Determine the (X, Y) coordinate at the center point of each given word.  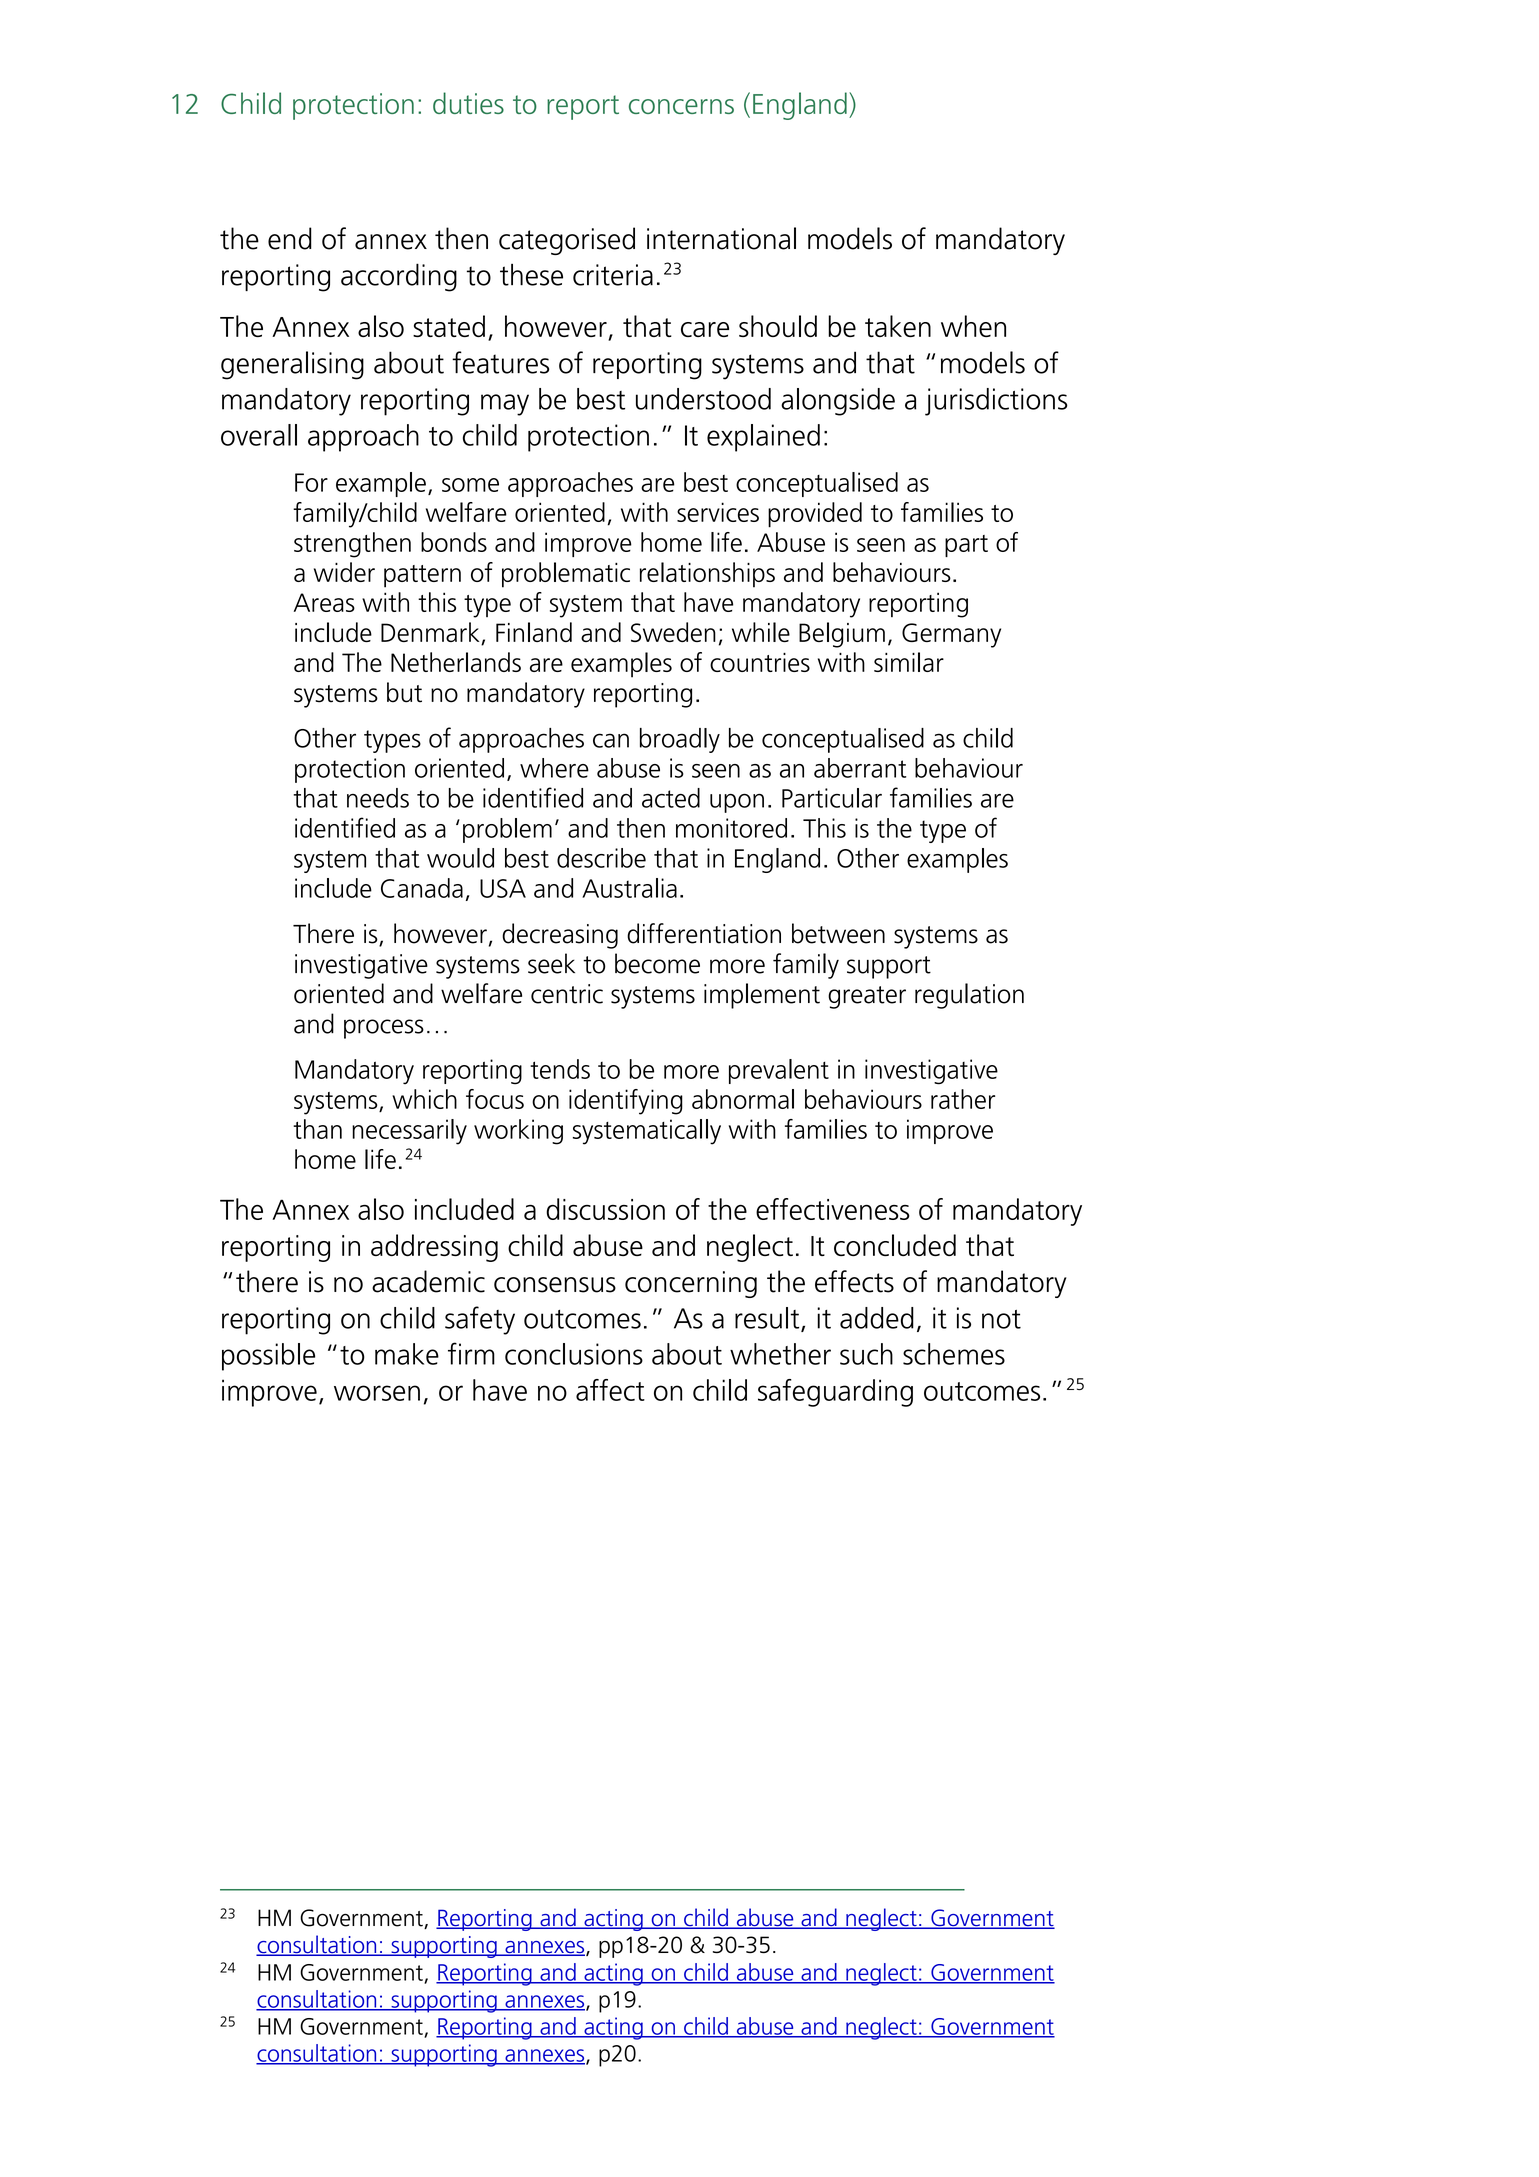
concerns (681, 106)
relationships (707, 575)
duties (468, 103)
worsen (377, 1393)
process (384, 1029)
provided (815, 515)
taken (898, 326)
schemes (954, 1354)
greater (867, 997)
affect (610, 1390)
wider (344, 572)
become (657, 963)
